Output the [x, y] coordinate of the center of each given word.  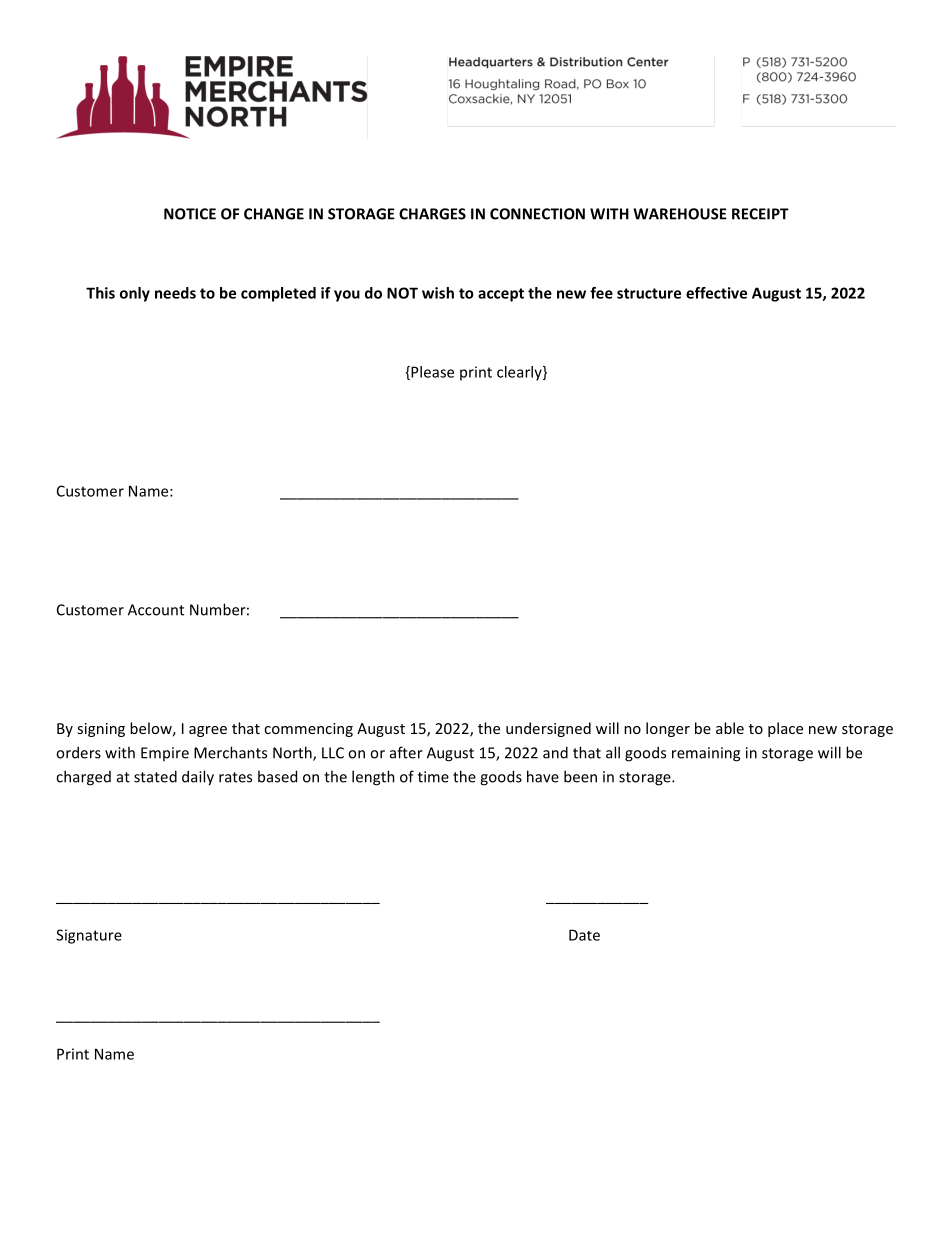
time [433, 777]
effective [716, 293]
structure [649, 293]
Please [431, 373]
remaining [706, 754]
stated [155, 776]
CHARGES [432, 214]
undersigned [548, 729]
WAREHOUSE [680, 214]
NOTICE [190, 214]
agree [208, 731]
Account [156, 610]
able [730, 728]
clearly [520, 373]
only [135, 294]
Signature [89, 936]
